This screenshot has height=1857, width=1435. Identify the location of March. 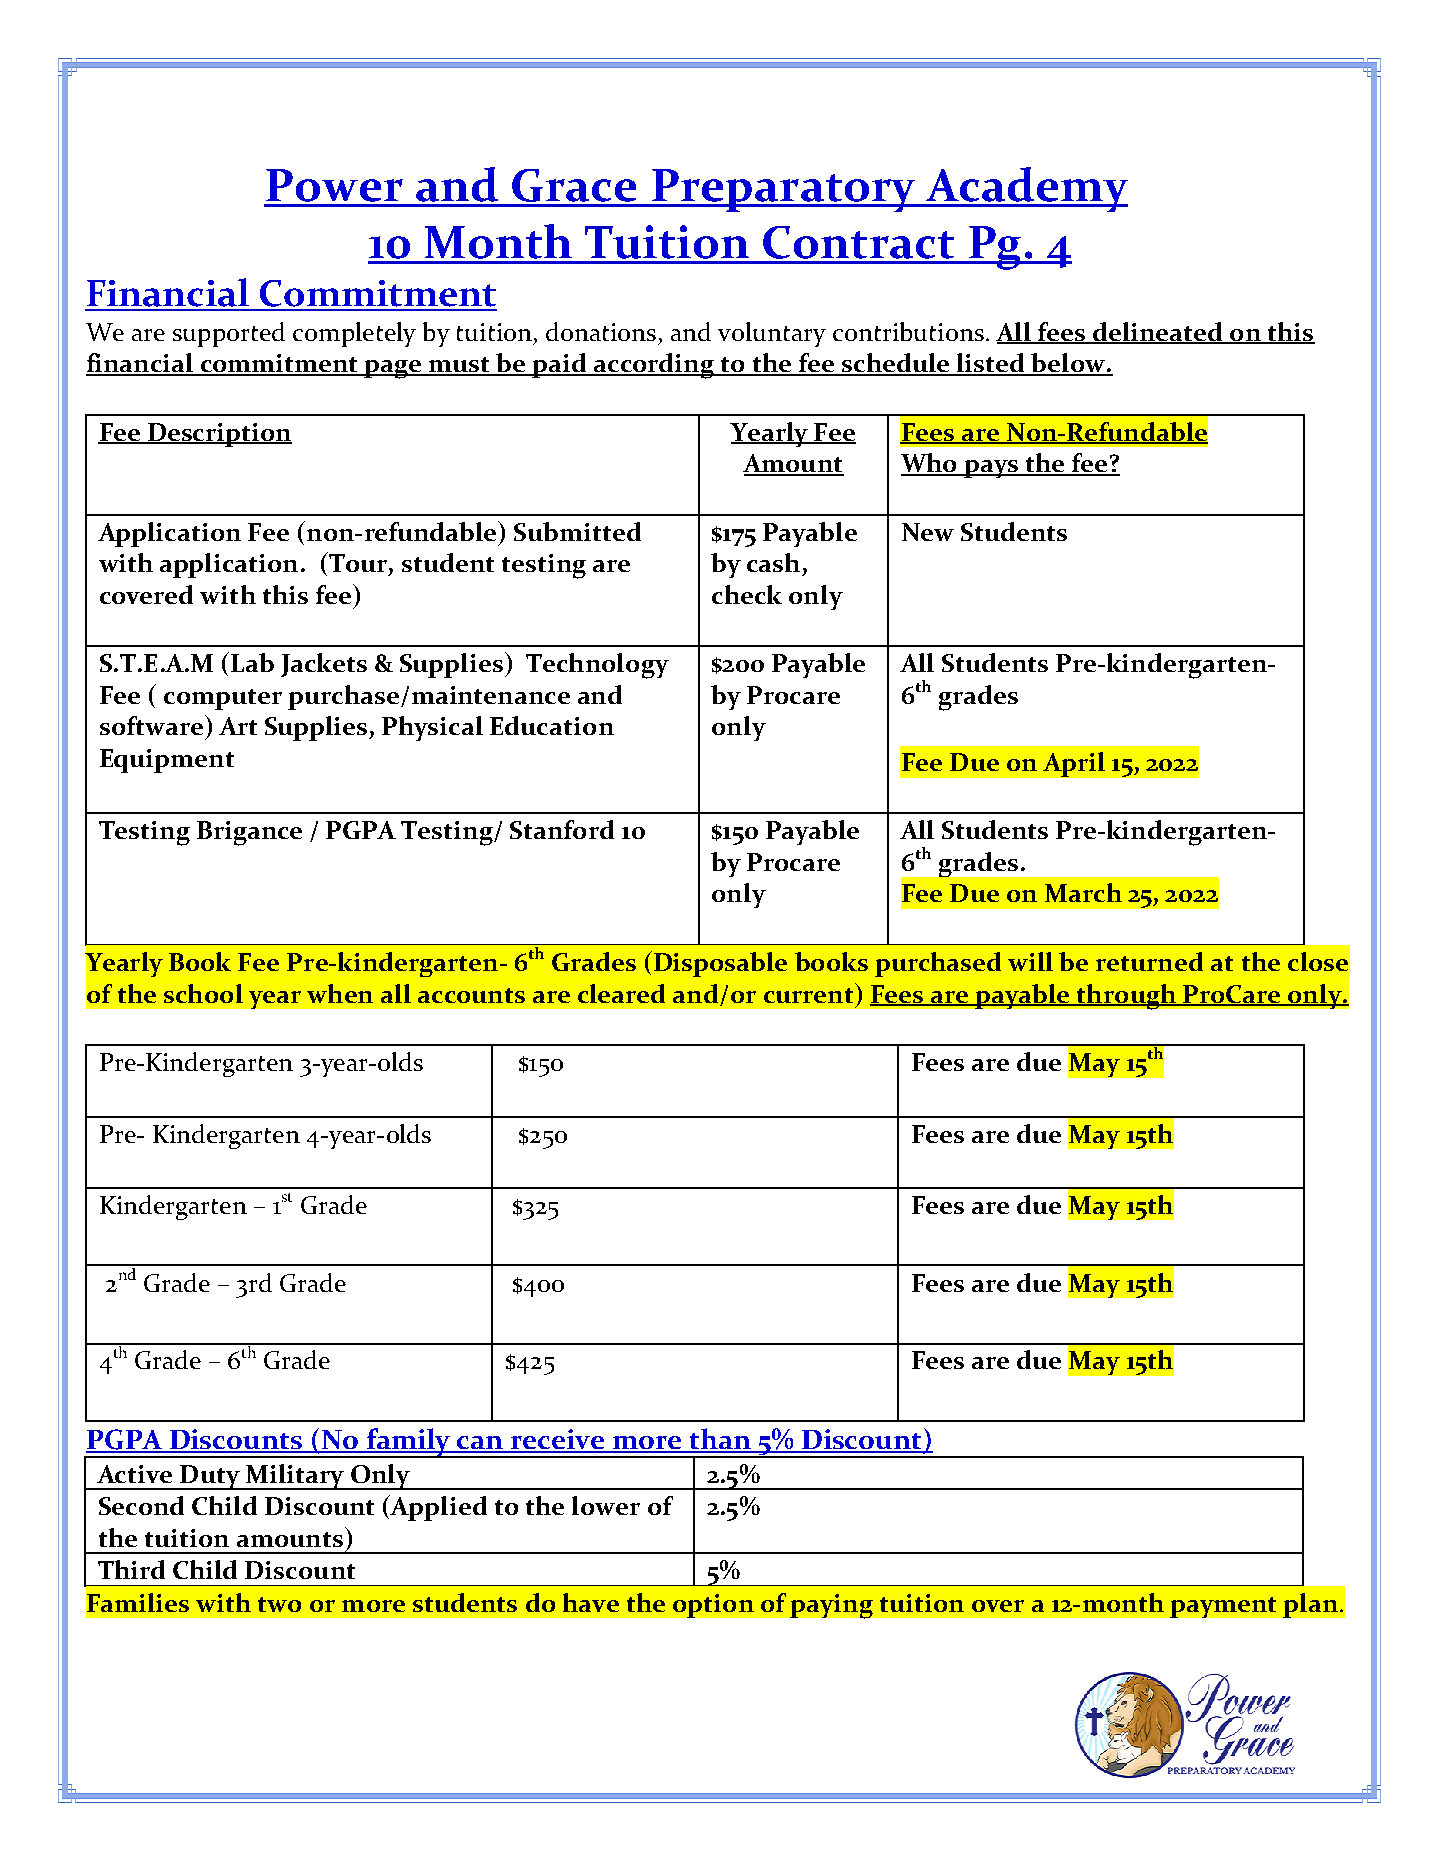
(1083, 892).
